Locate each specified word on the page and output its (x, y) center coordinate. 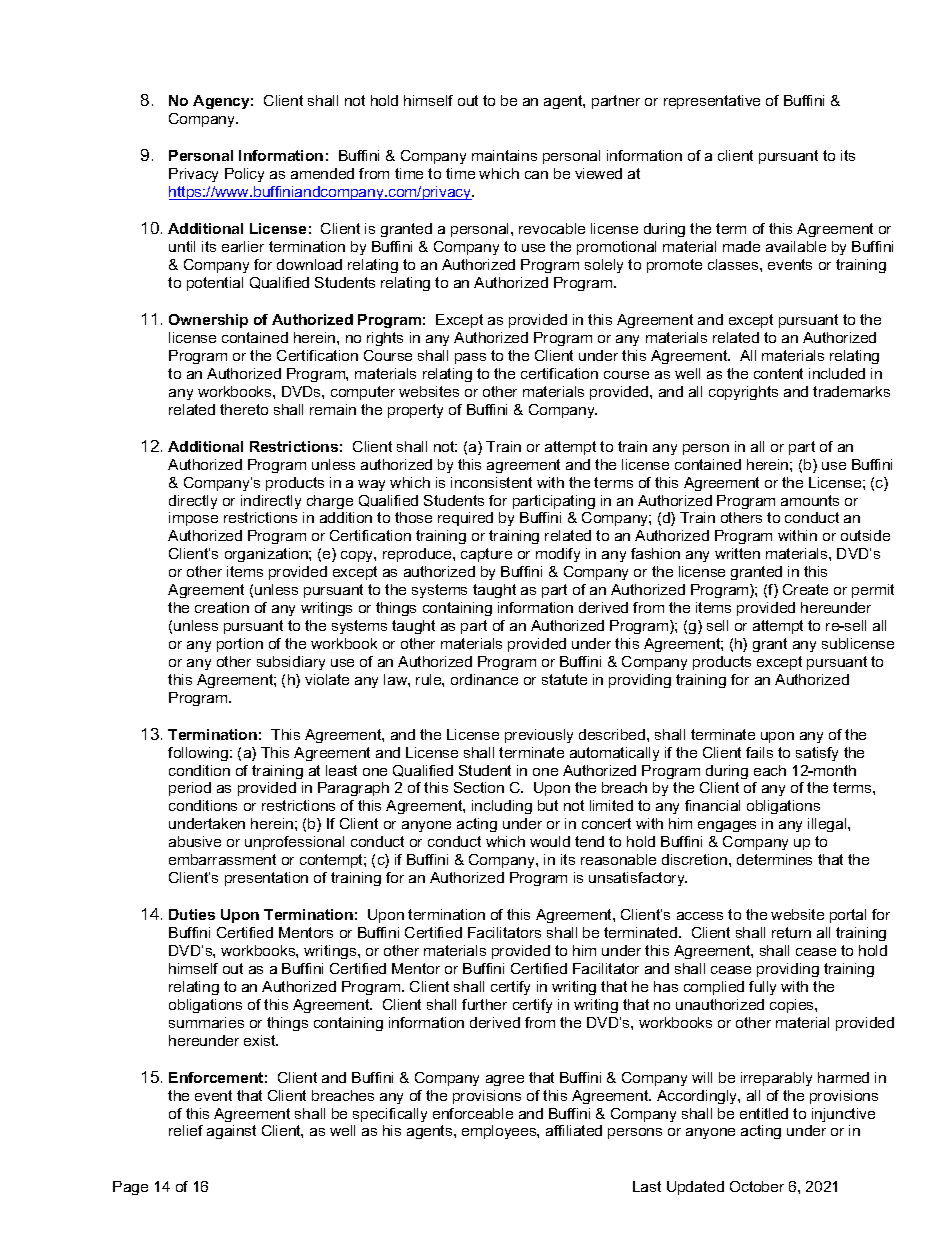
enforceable (473, 1113)
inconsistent (491, 482)
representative (712, 102)
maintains (504, 155)
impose (193, 519)
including (502, 807)
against (231, 1132)
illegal (828, 825)
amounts (810, 500)
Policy (244, 175)
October (757, 1186)
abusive (195, 841)
